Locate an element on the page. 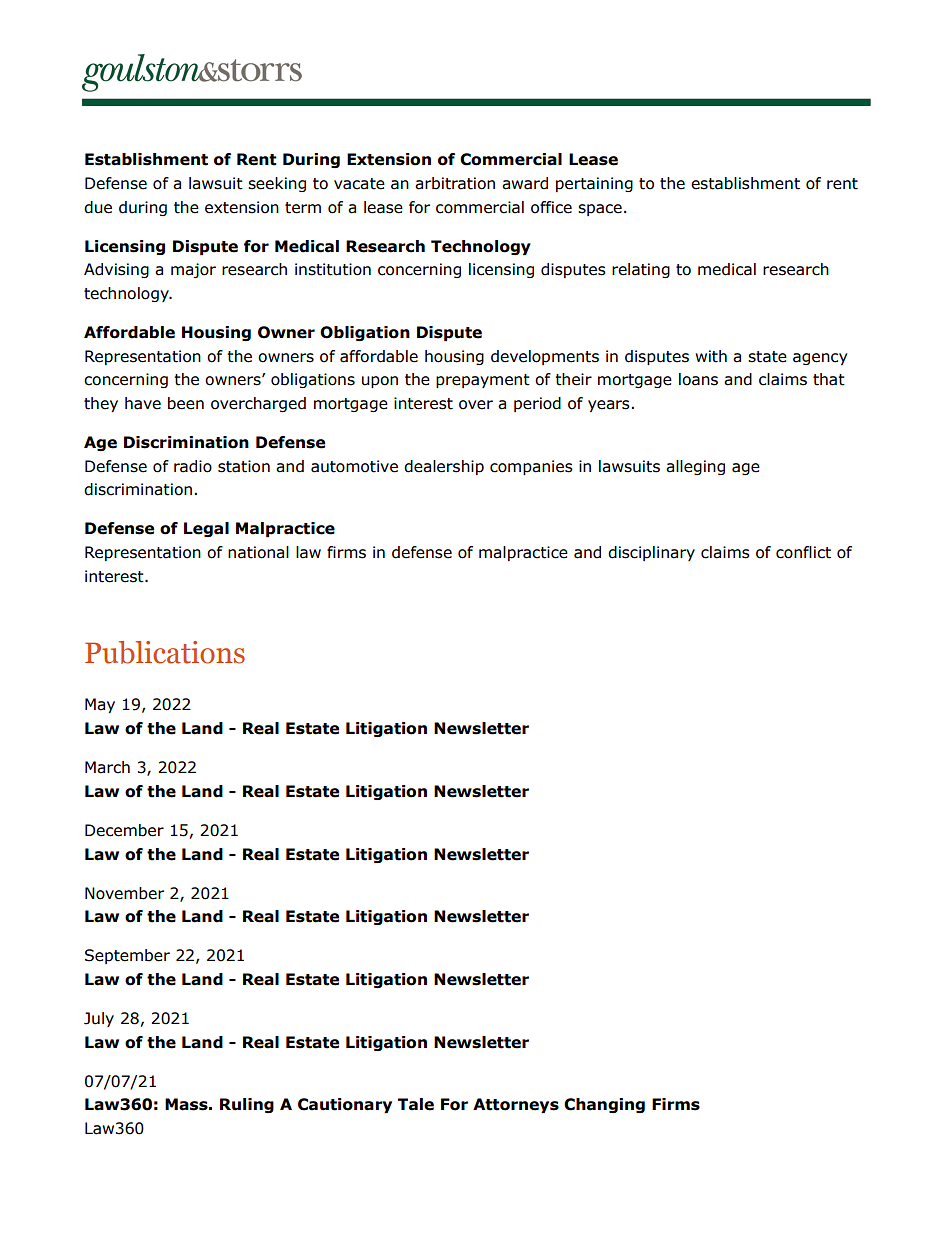  November is located at coordinates (124, 893).
